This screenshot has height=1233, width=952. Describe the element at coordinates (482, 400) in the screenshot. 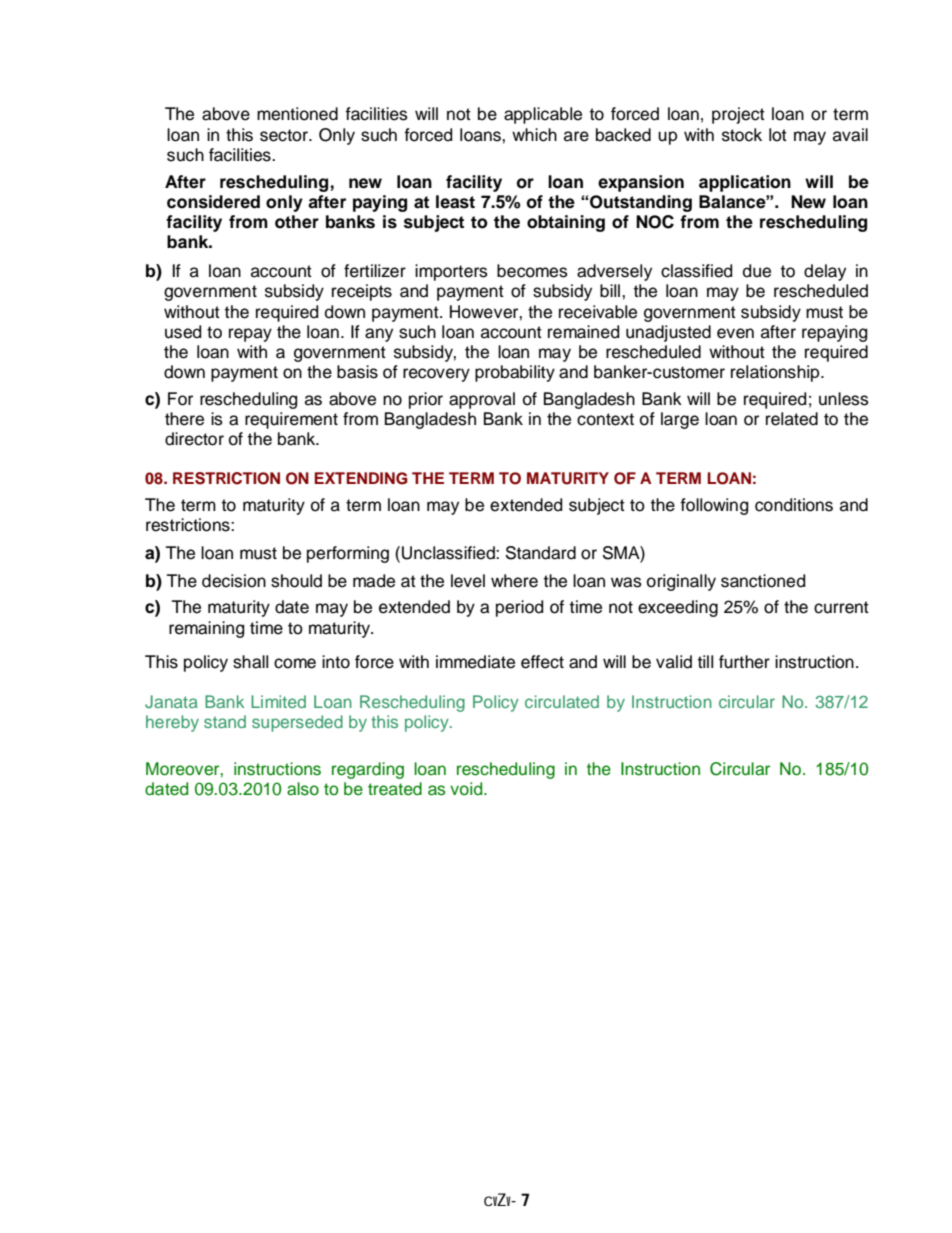

I see `approval` at that location.
